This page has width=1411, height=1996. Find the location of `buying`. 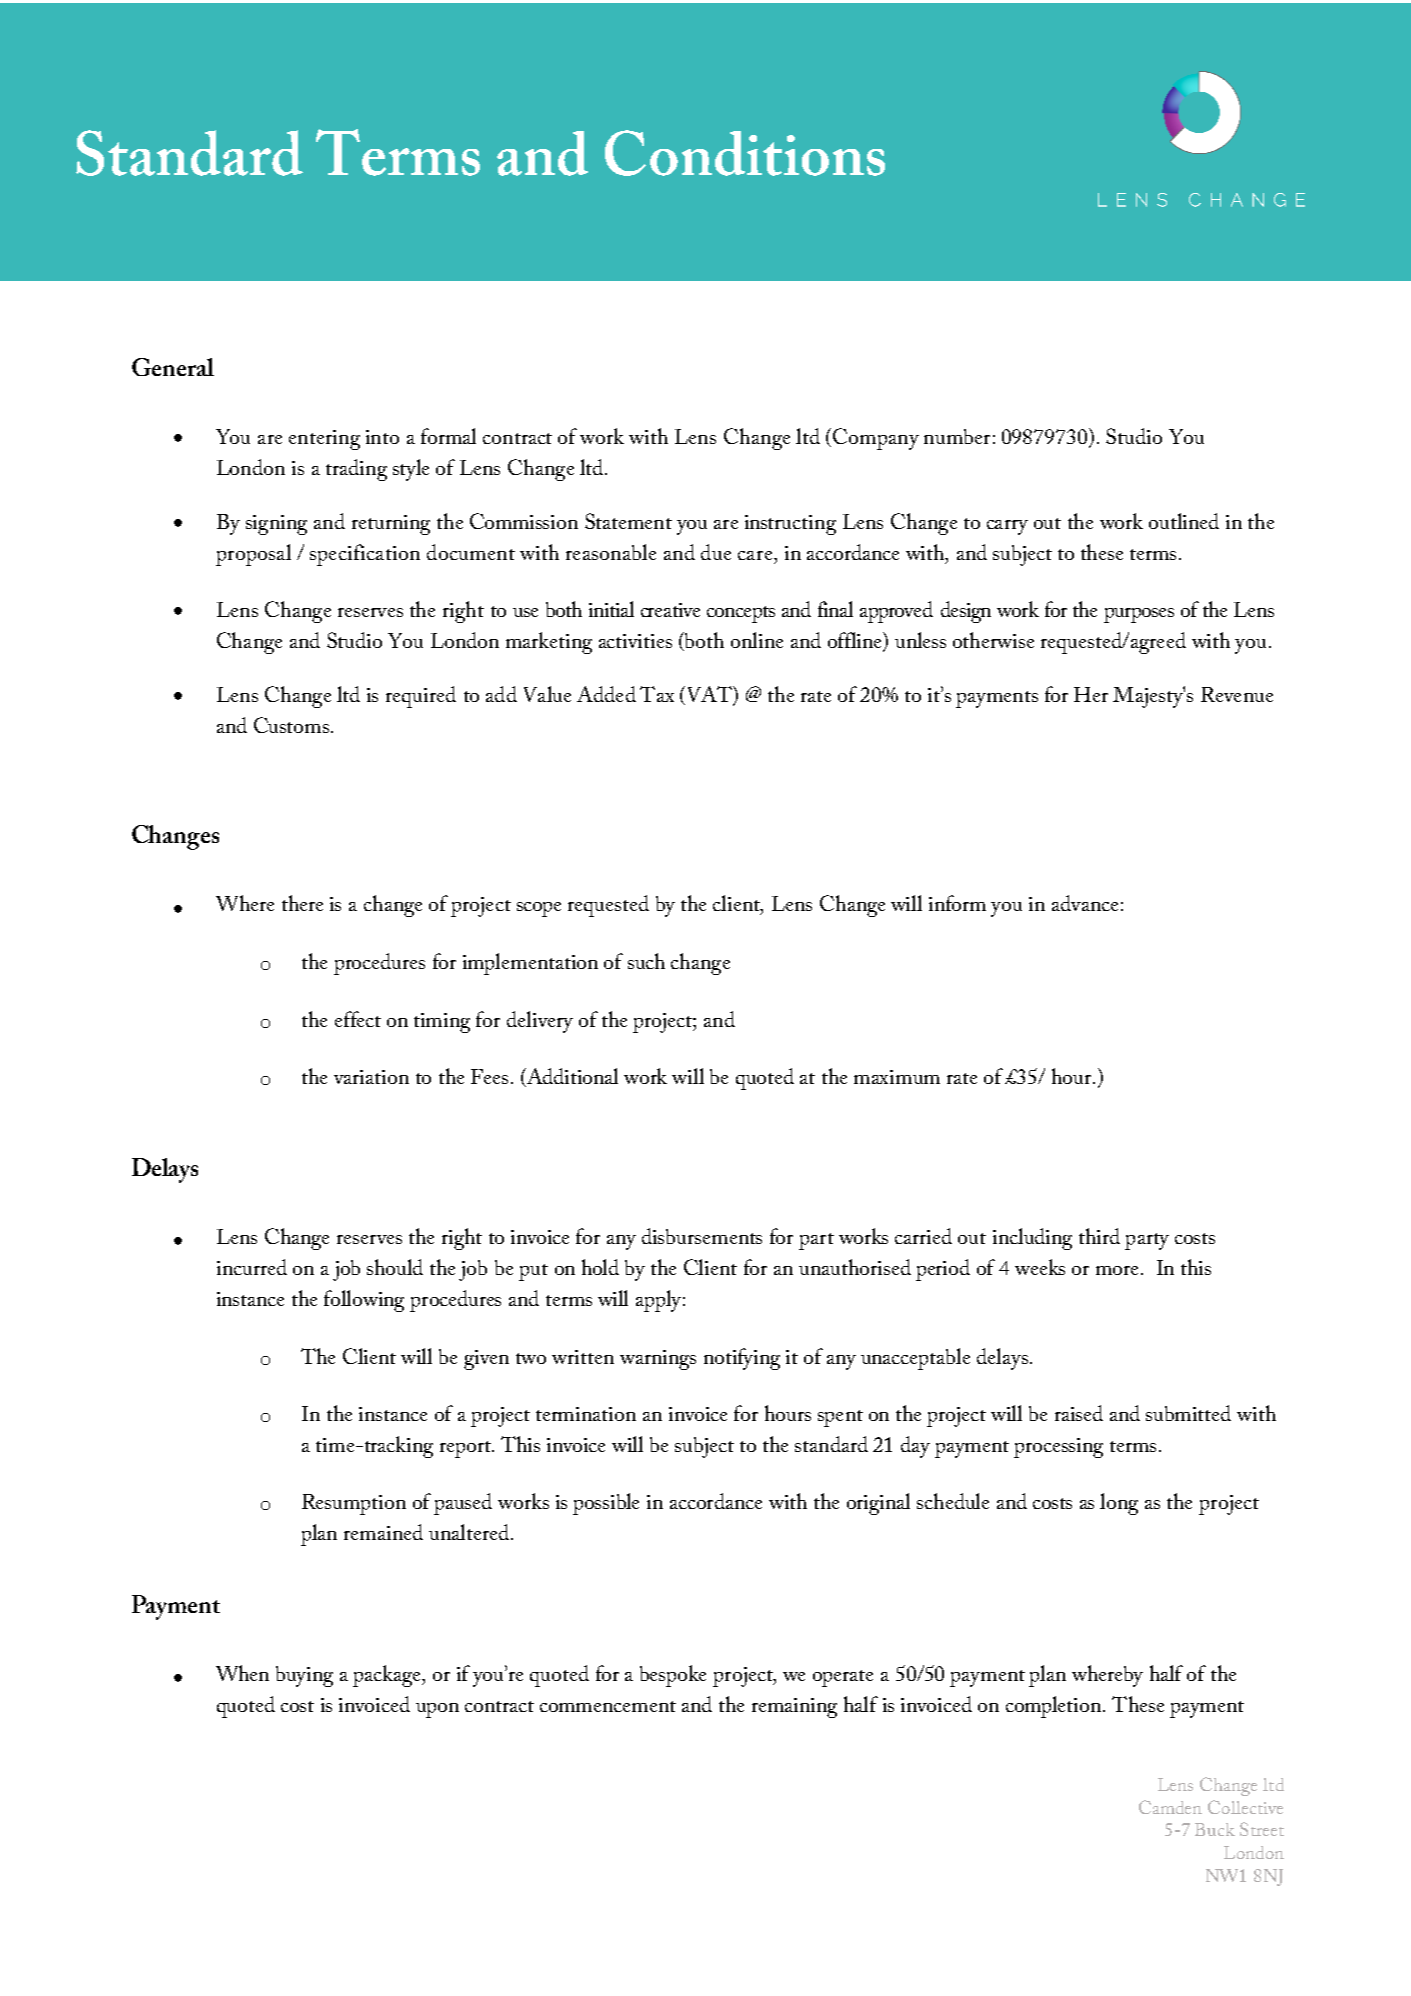

buying is located at coordinates (304, 1676).
